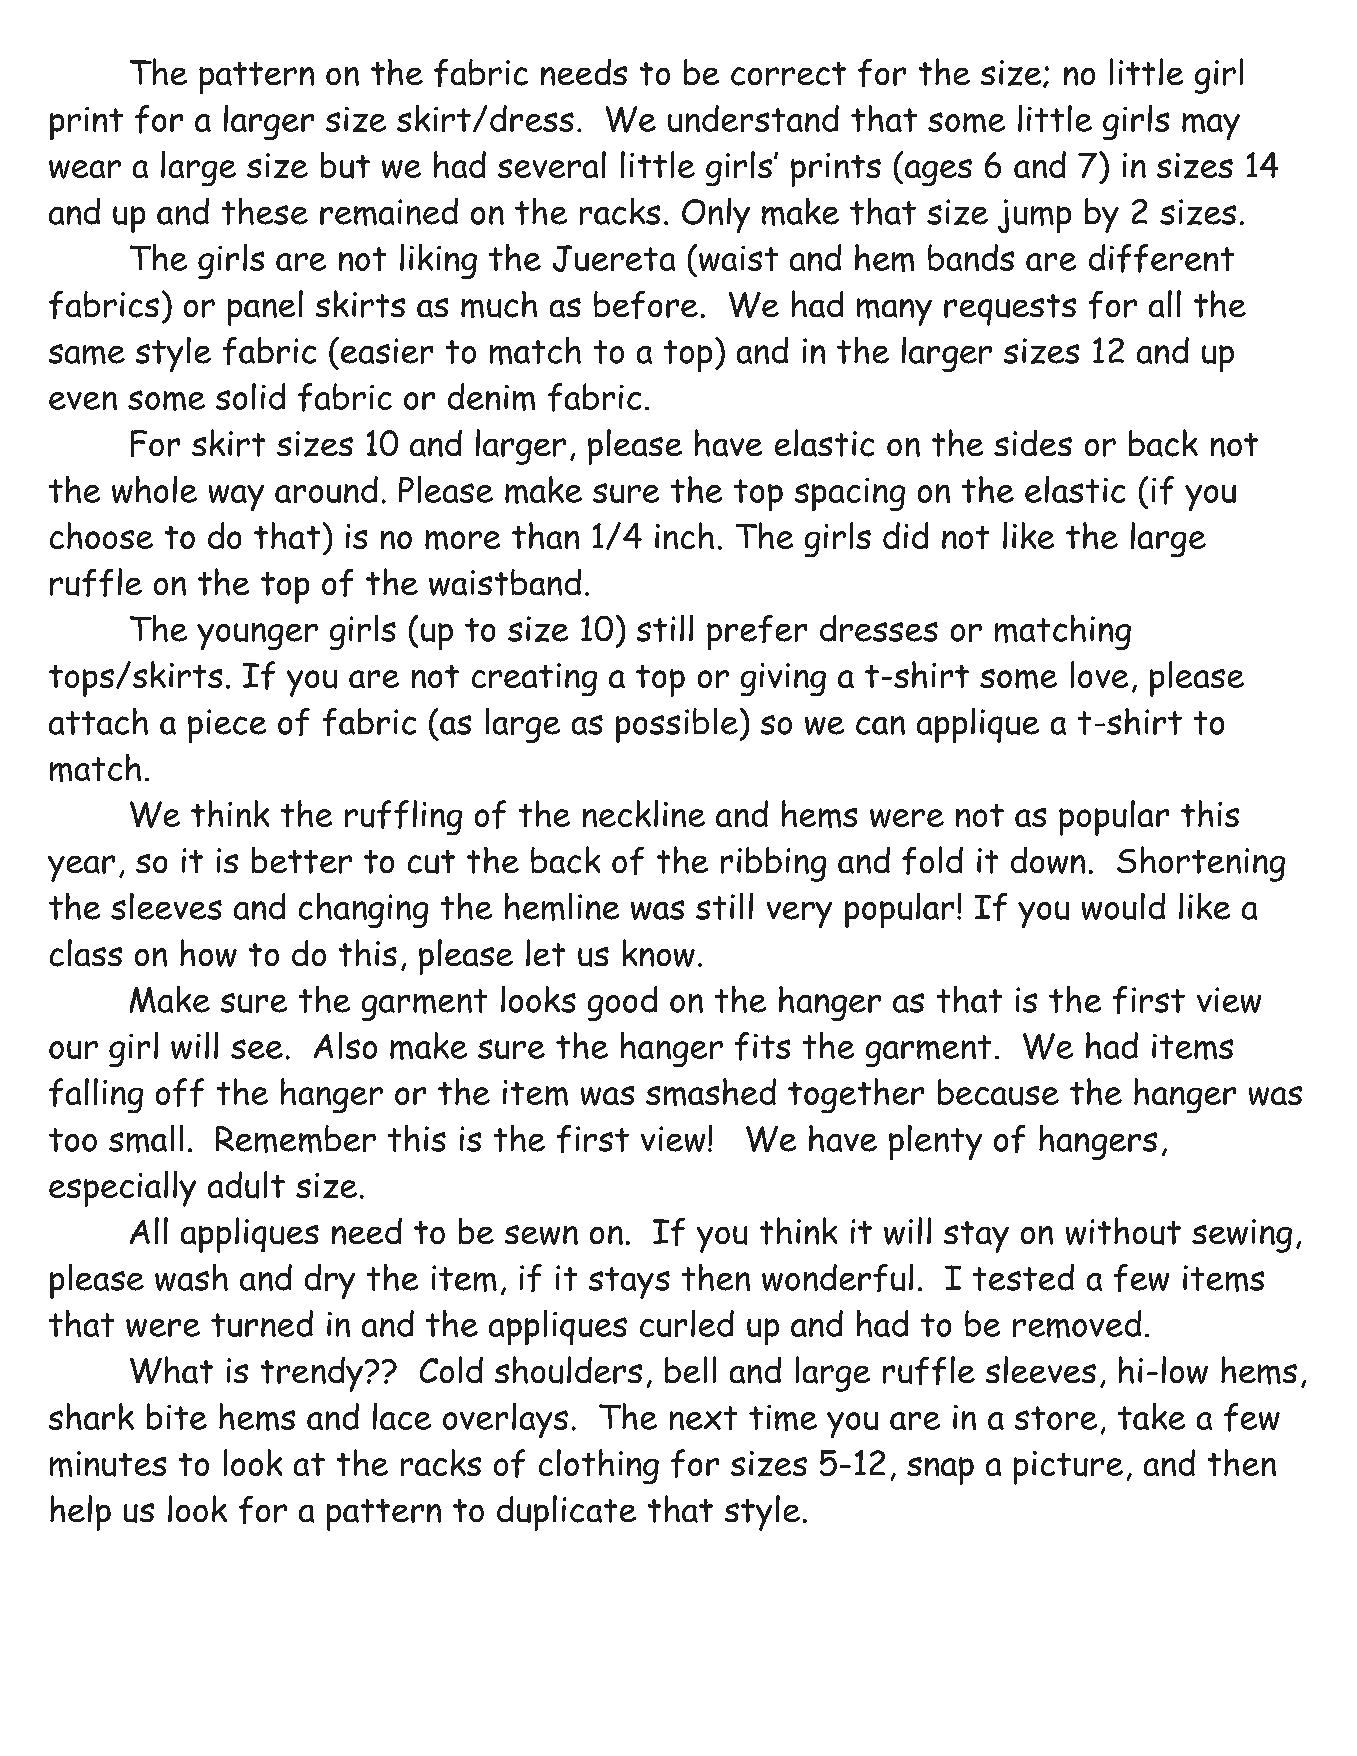 The width and height of the screenshot is (1357, 1756). I want to click on clothing, so click(599, 1466).
